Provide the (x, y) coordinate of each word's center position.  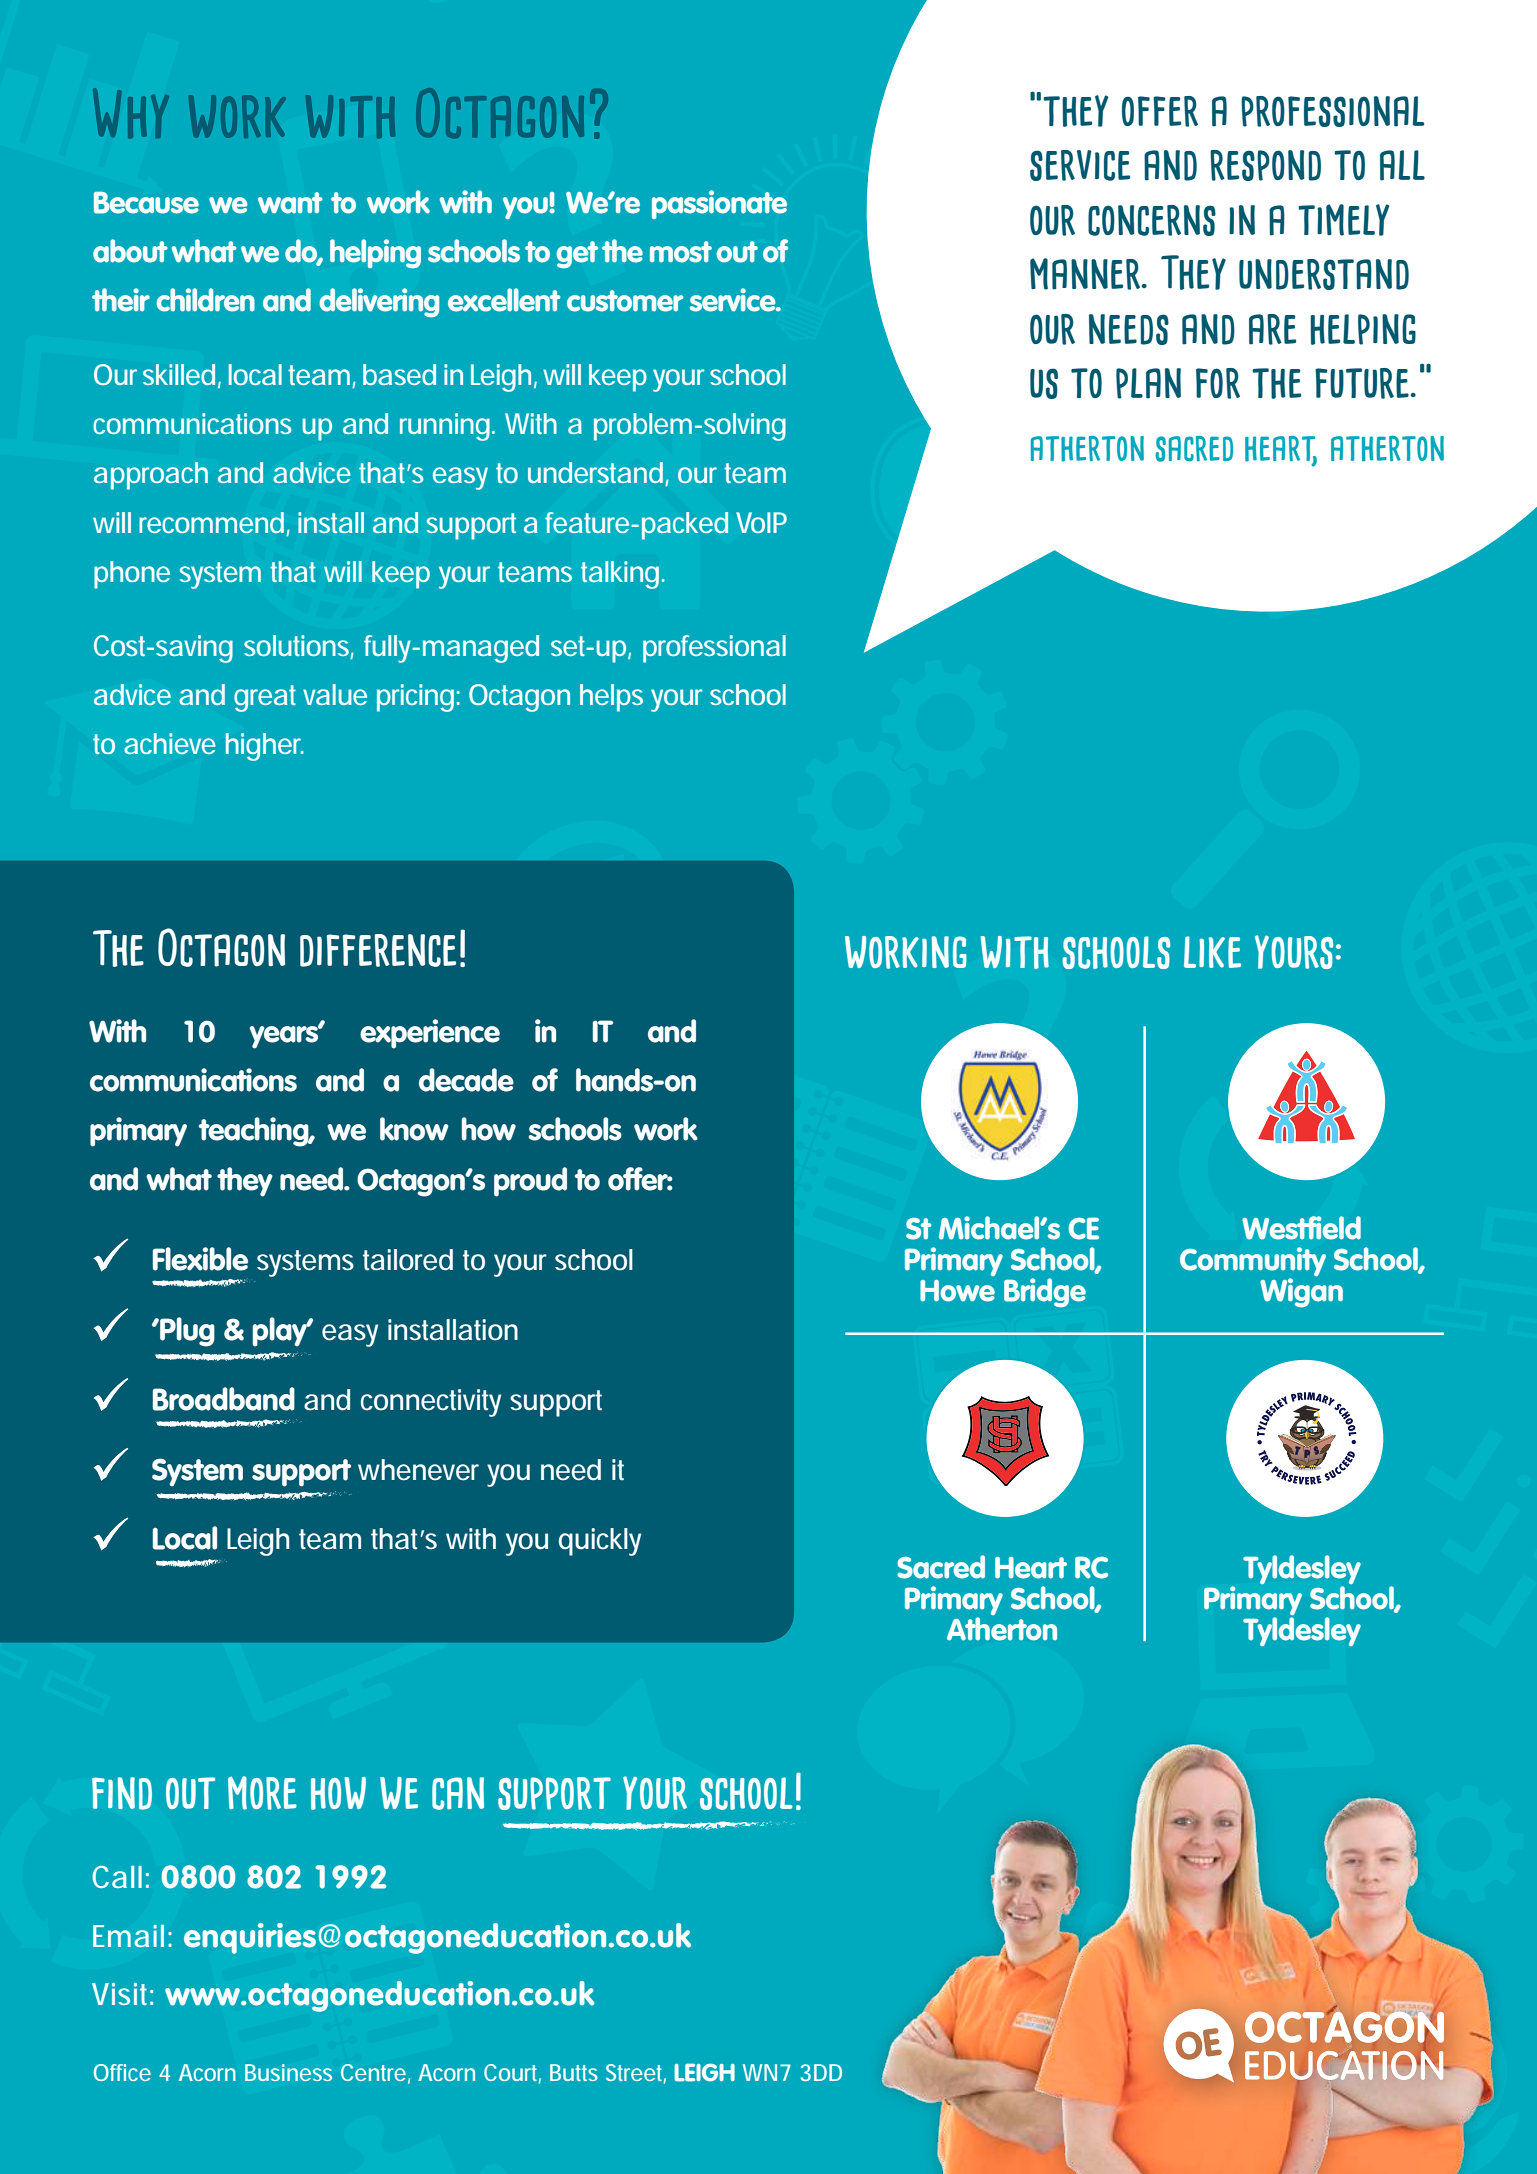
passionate (719, 204)
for (1218, 383)
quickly (599, 1542)
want (290, 203)
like (1212, 952)
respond (1265, 165)
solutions (297, 647)
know (414, 1129)
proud (530, 1182)
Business (288, 2072)
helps (611, 698)
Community (1253, 1263)
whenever (418, 1470)
